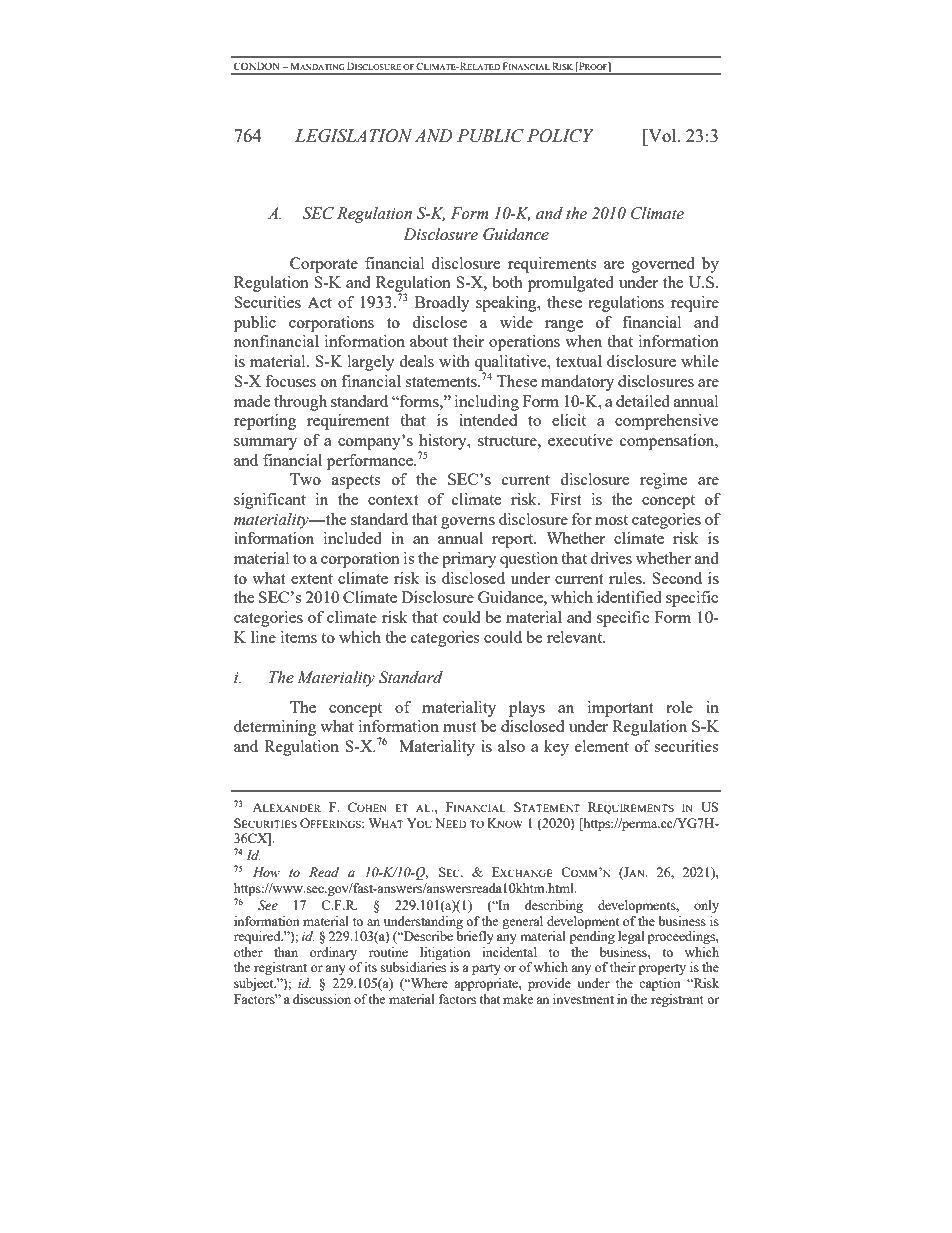  What do you see at coordinates (270, 501) in the screenshot?
I see `significant` at bounding box center [270, 501].
